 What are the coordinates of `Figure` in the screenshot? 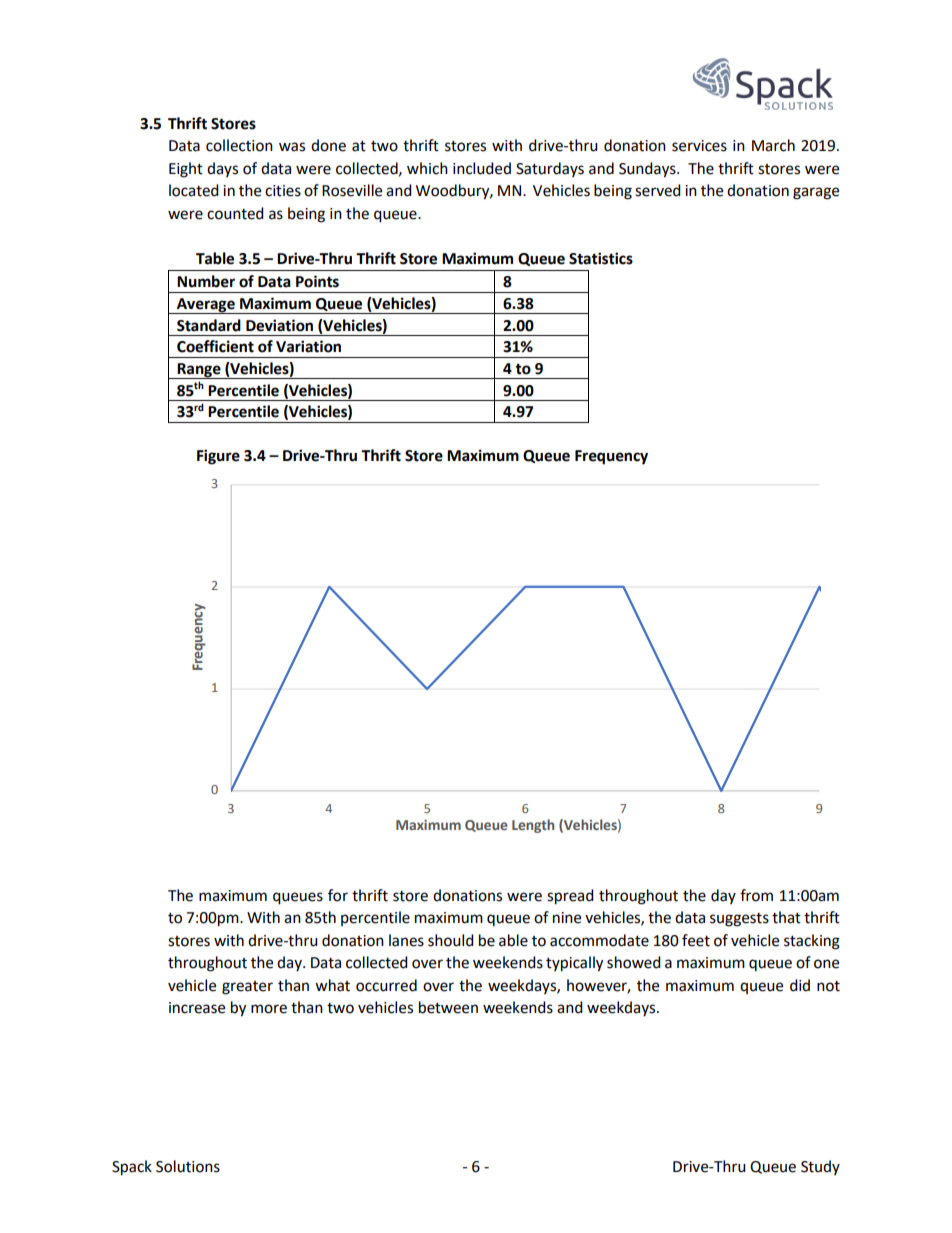 It's located at (218, 457).
